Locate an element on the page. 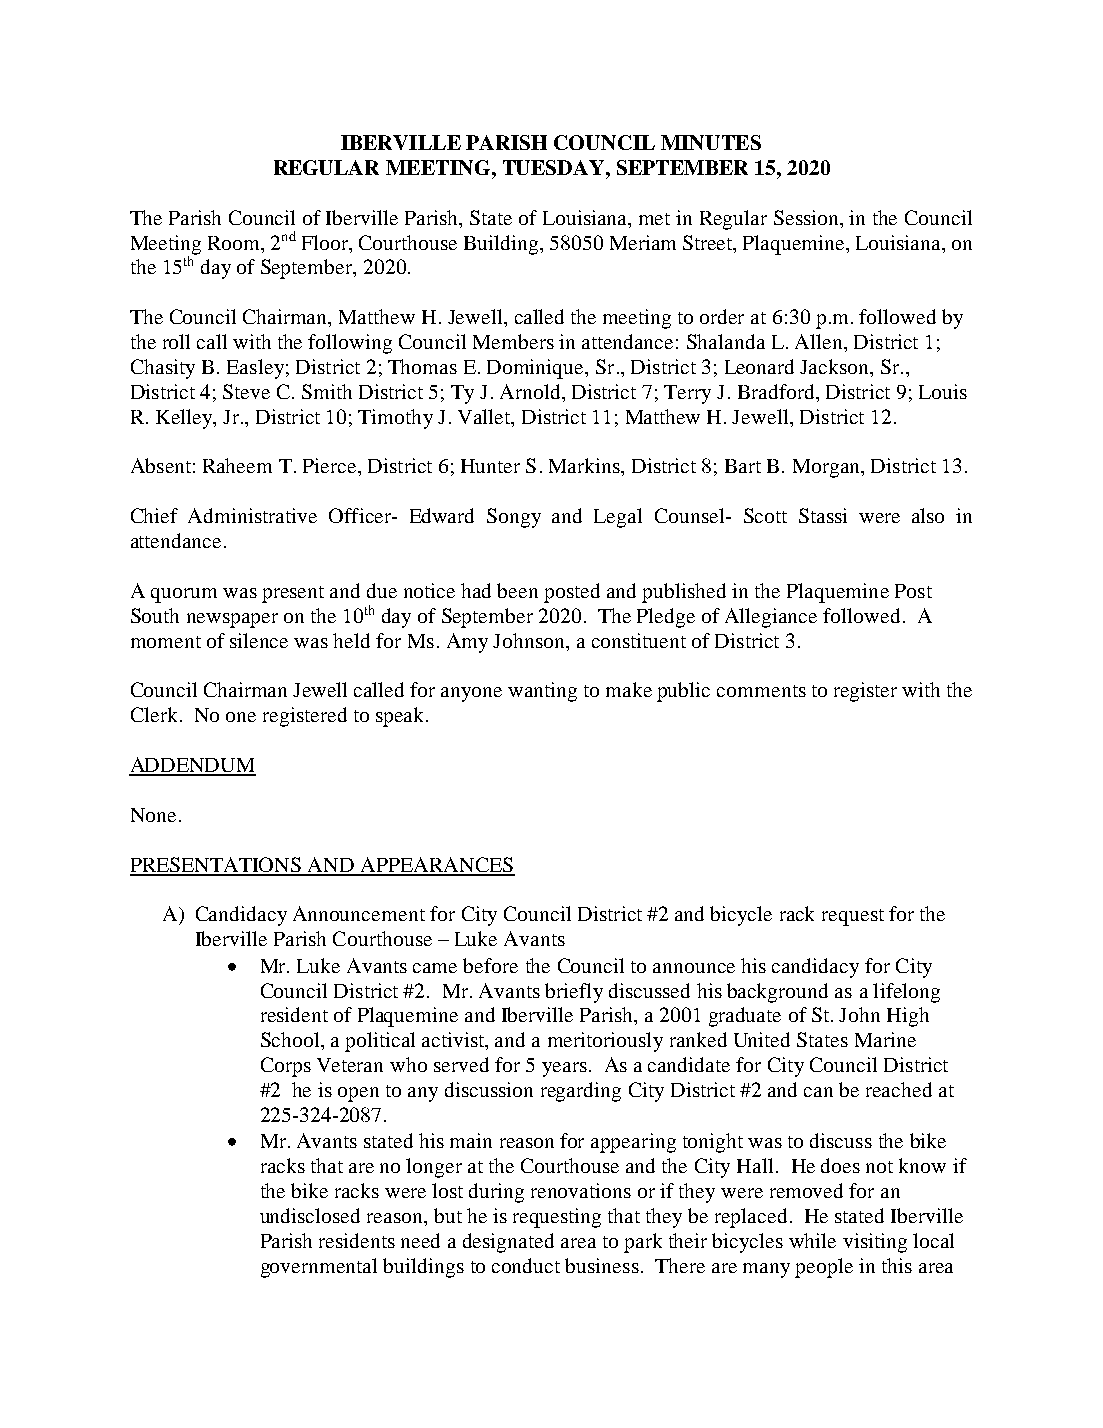 The image size is (1103, 1428). undisclosed is located at coordinates (310, 1215).
